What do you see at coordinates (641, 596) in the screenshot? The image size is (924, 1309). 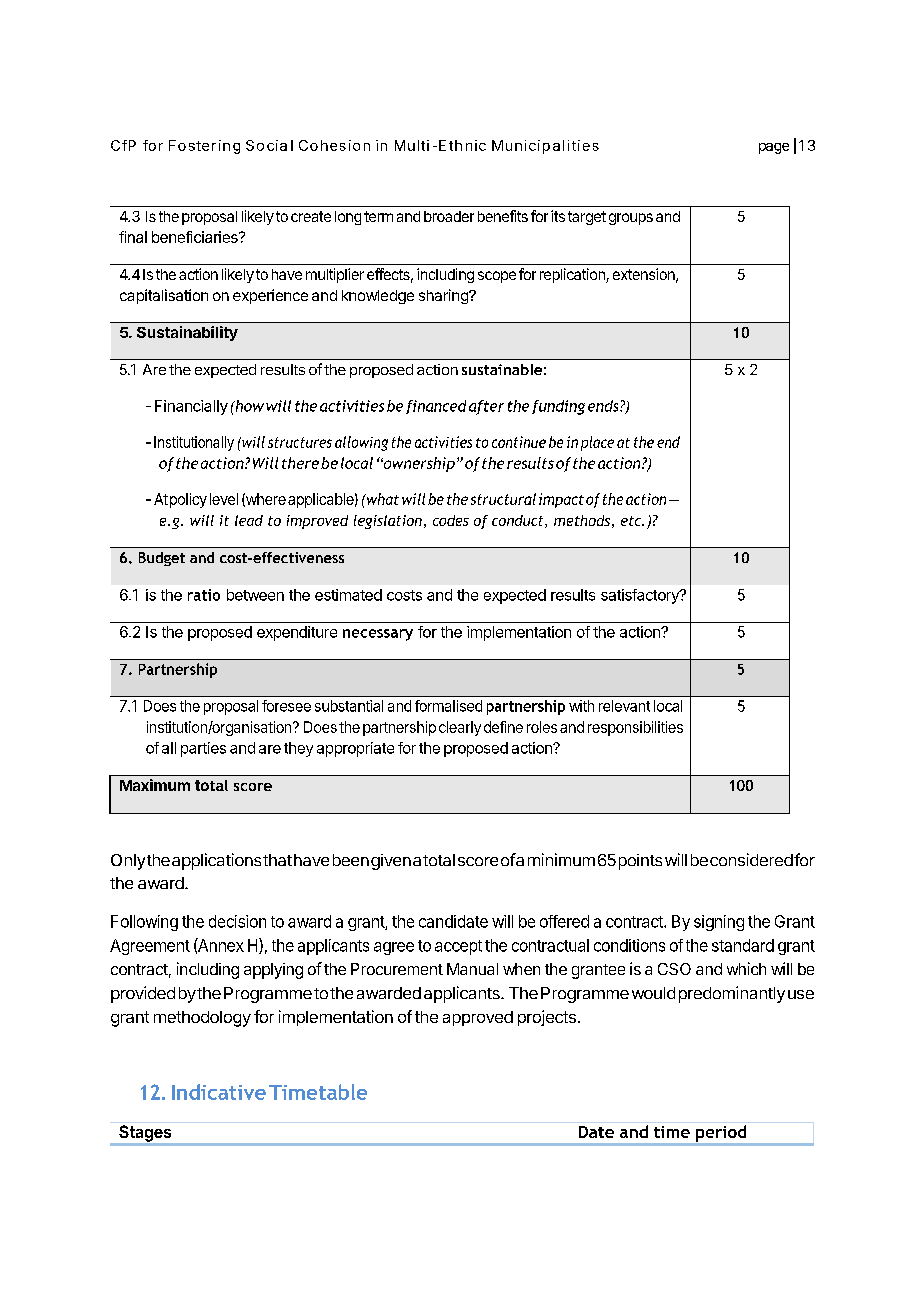 I see `satisfactory` at bounding box center [641, 596].
